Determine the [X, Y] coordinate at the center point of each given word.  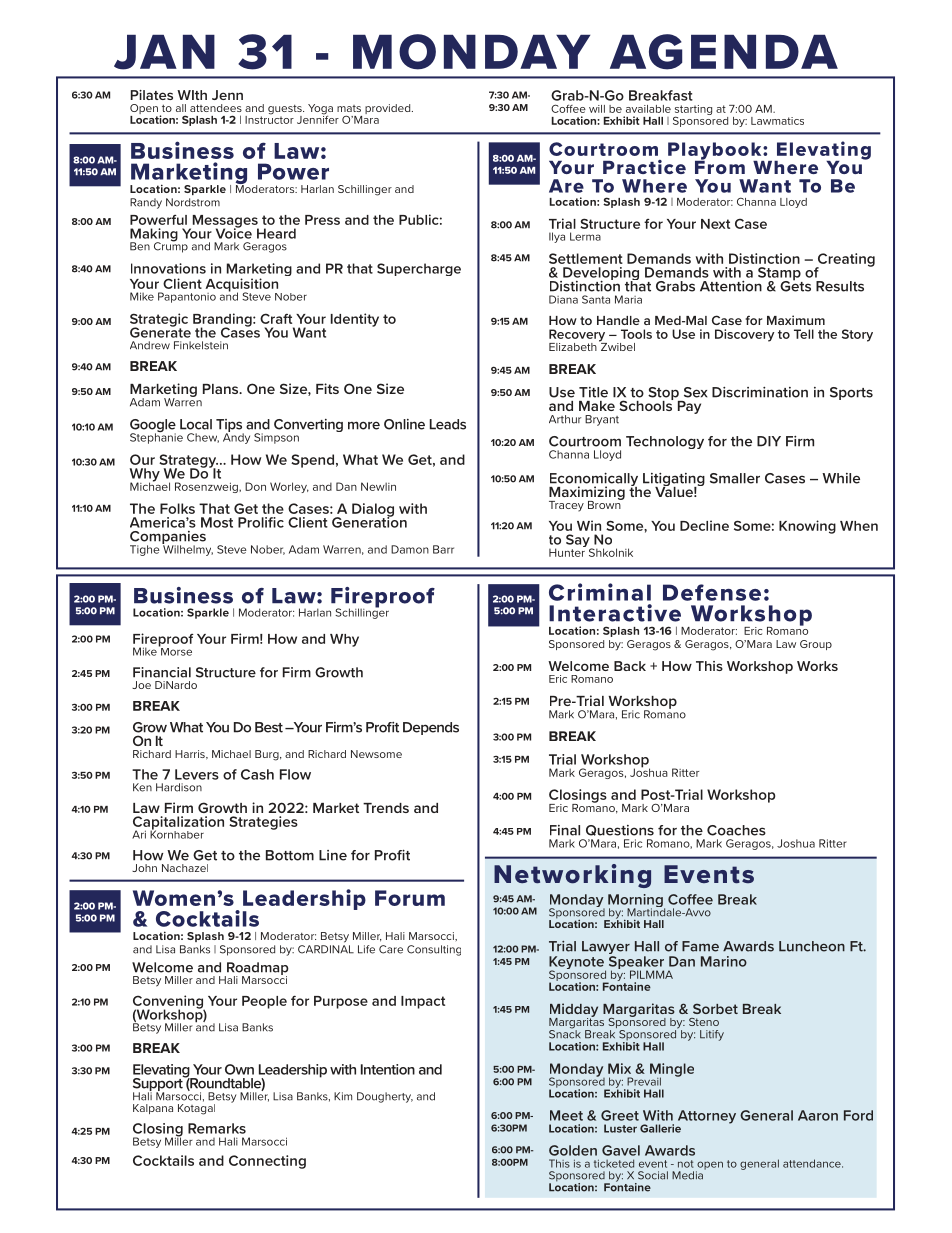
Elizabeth [573, 347]
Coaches [736, 830]
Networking [572, 876]
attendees [216, 108]
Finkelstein [201, 345]
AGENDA [724, 52]
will [597, 109]
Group [816, 645]
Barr [443, 549]
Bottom [290, 855]
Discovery [744, 335]
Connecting [267, 1162]
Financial [162, 672]
